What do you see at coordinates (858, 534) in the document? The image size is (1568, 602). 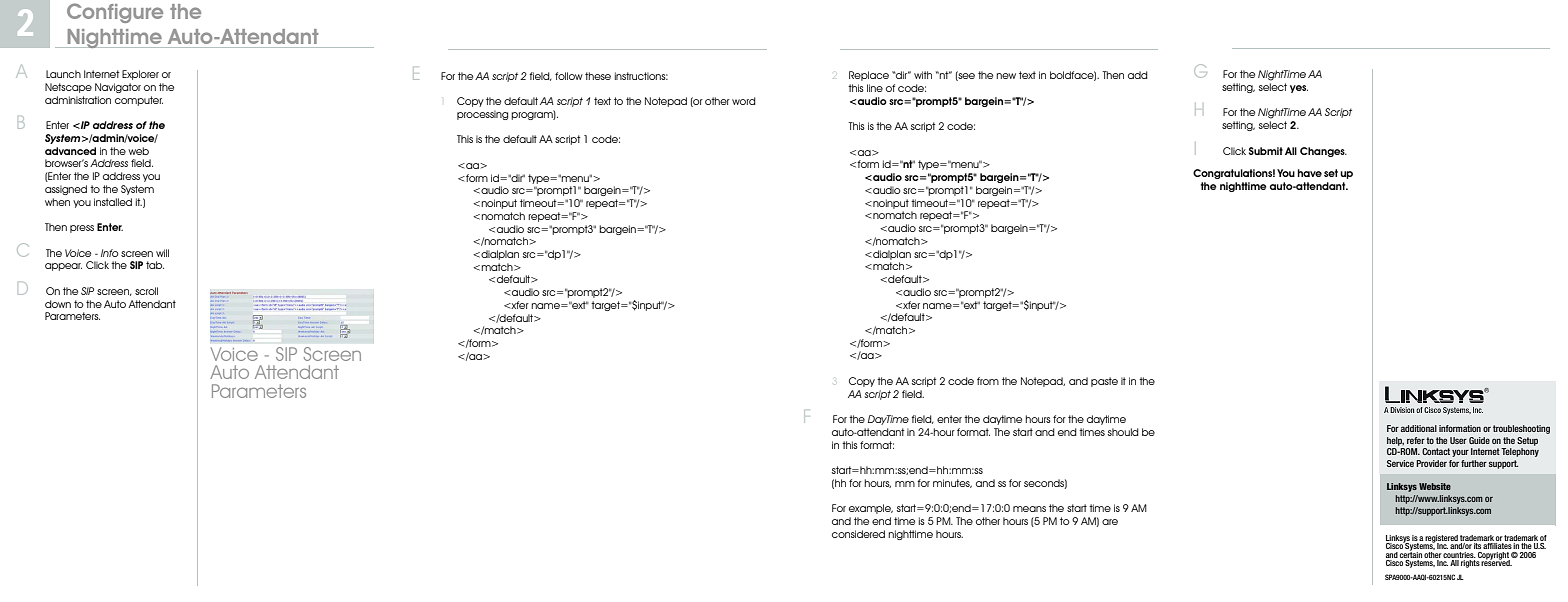 I see `considered` at bounding box center [858, 534].
